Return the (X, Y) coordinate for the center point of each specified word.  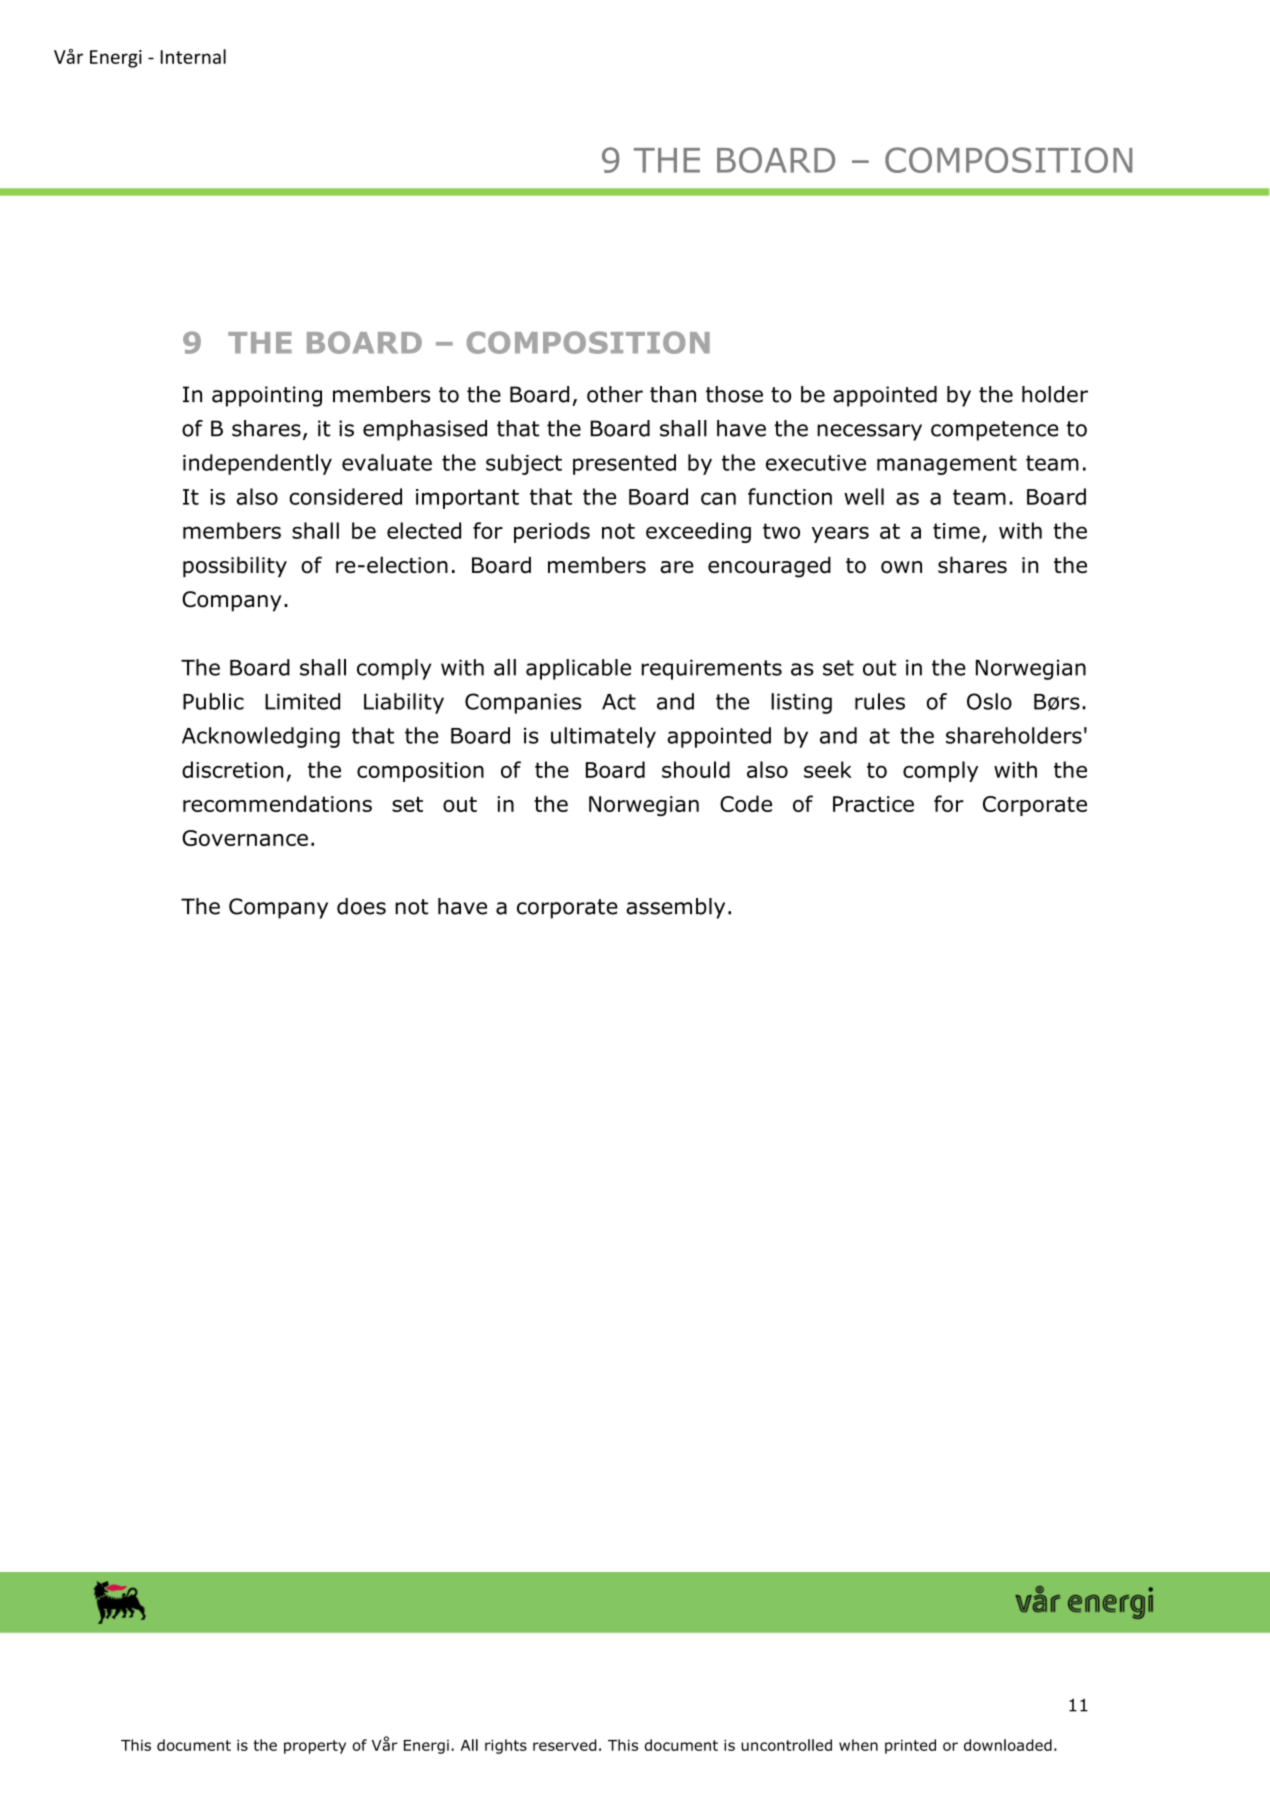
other (615, 394)
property (315, 1747)
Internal (193, 56)
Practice (873, 804)
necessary (869, 432)
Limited (302, 701)
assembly (675, 908)
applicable (578, 669)
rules (880, 701)
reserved (564, 1745)
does (361, 906)
